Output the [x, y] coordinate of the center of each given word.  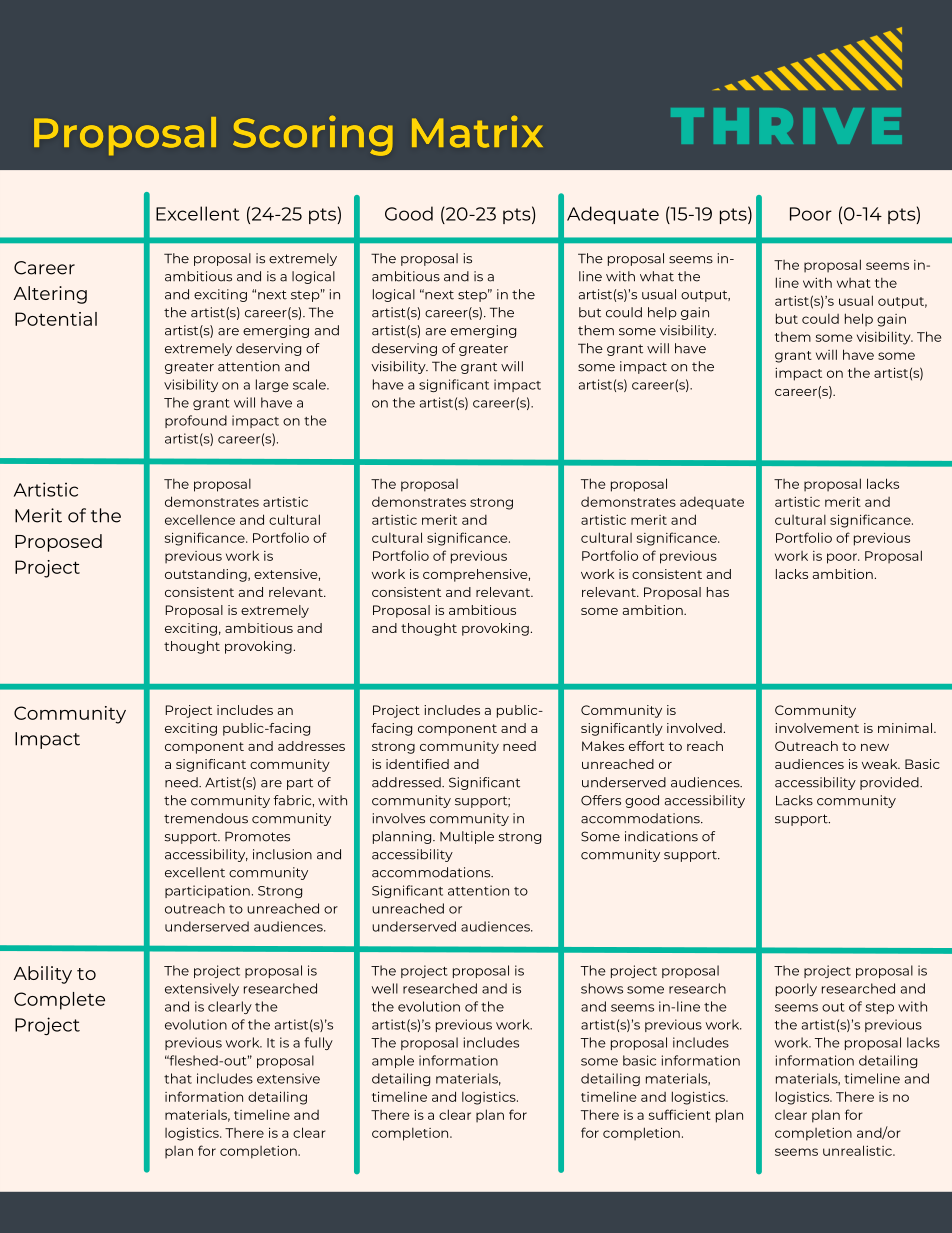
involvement [817, 728]
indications [661, 836]
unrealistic [858, 1150]
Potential [56, 319]
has [718, 592]
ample [393, 1061]
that [178, 1078]
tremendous [206, 818]
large [272, 385]
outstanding [207, 575]
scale [310, 384]
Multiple [467, 837]
